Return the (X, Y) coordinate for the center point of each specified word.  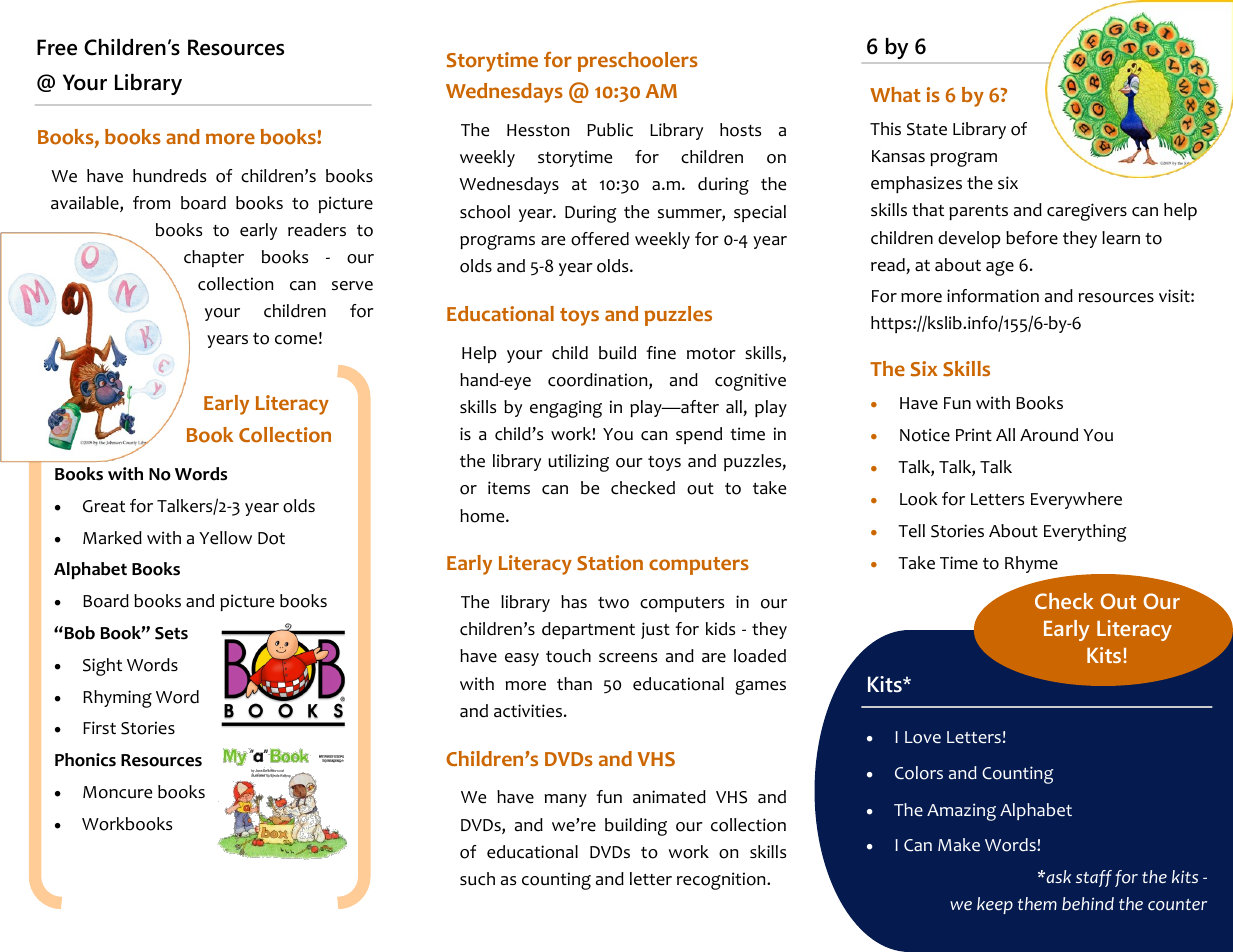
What (895, 94)
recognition (722, 881)
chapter (214, 258)
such (477, 879)
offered (600, 239)
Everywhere (1076, 500)
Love (923, 737)
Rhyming (117, 699)
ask (1057, 876)
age (1000, 268)
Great (104, 506)
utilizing (578, 463)
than (574, 683)
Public (610, 130)
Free (57, 47)
